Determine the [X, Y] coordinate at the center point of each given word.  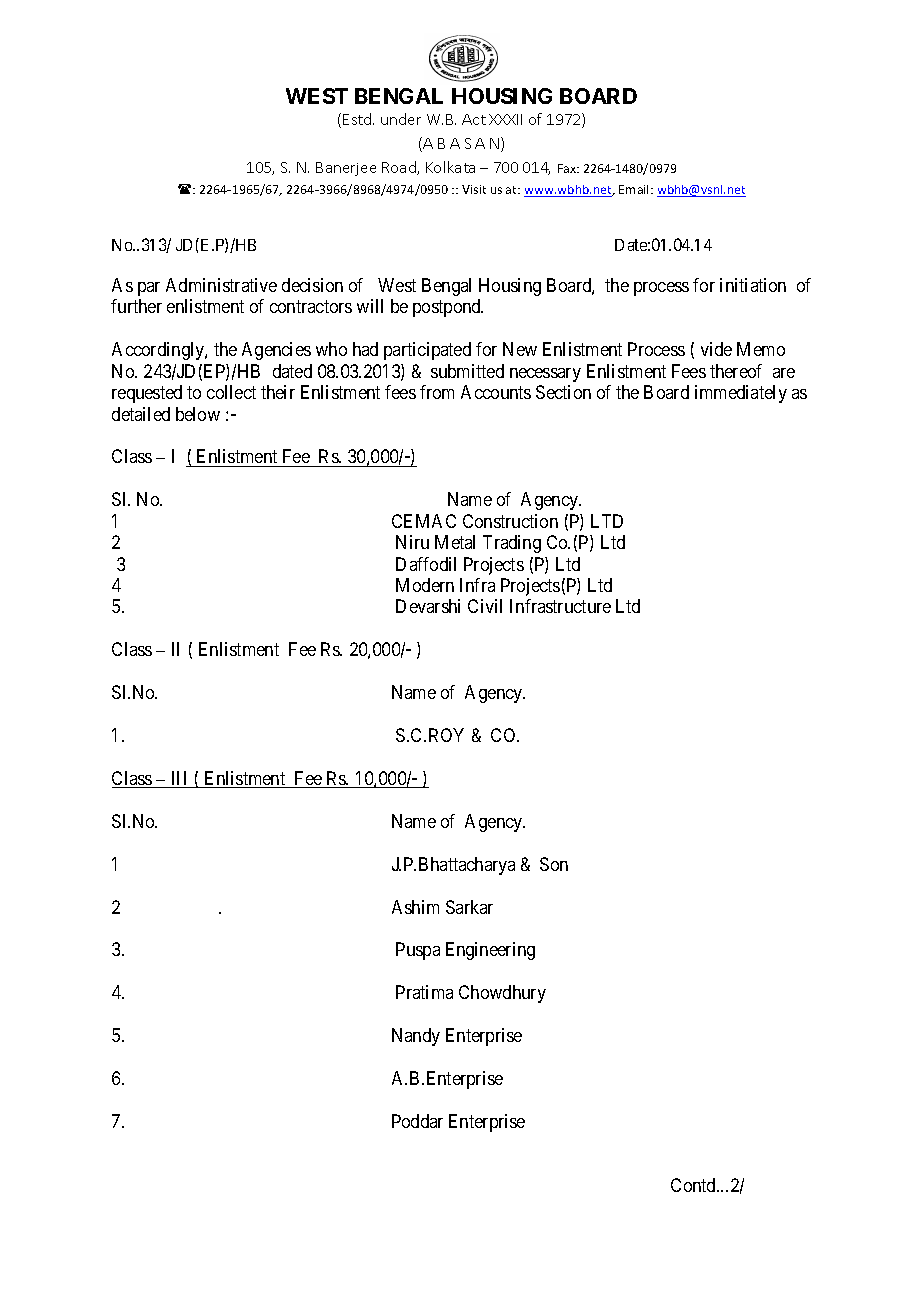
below [198, 414]
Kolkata [450, 167]
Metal [455, 542]
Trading [512, 544]
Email [635, 189]
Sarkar [469, 907]
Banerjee [346, 169]
